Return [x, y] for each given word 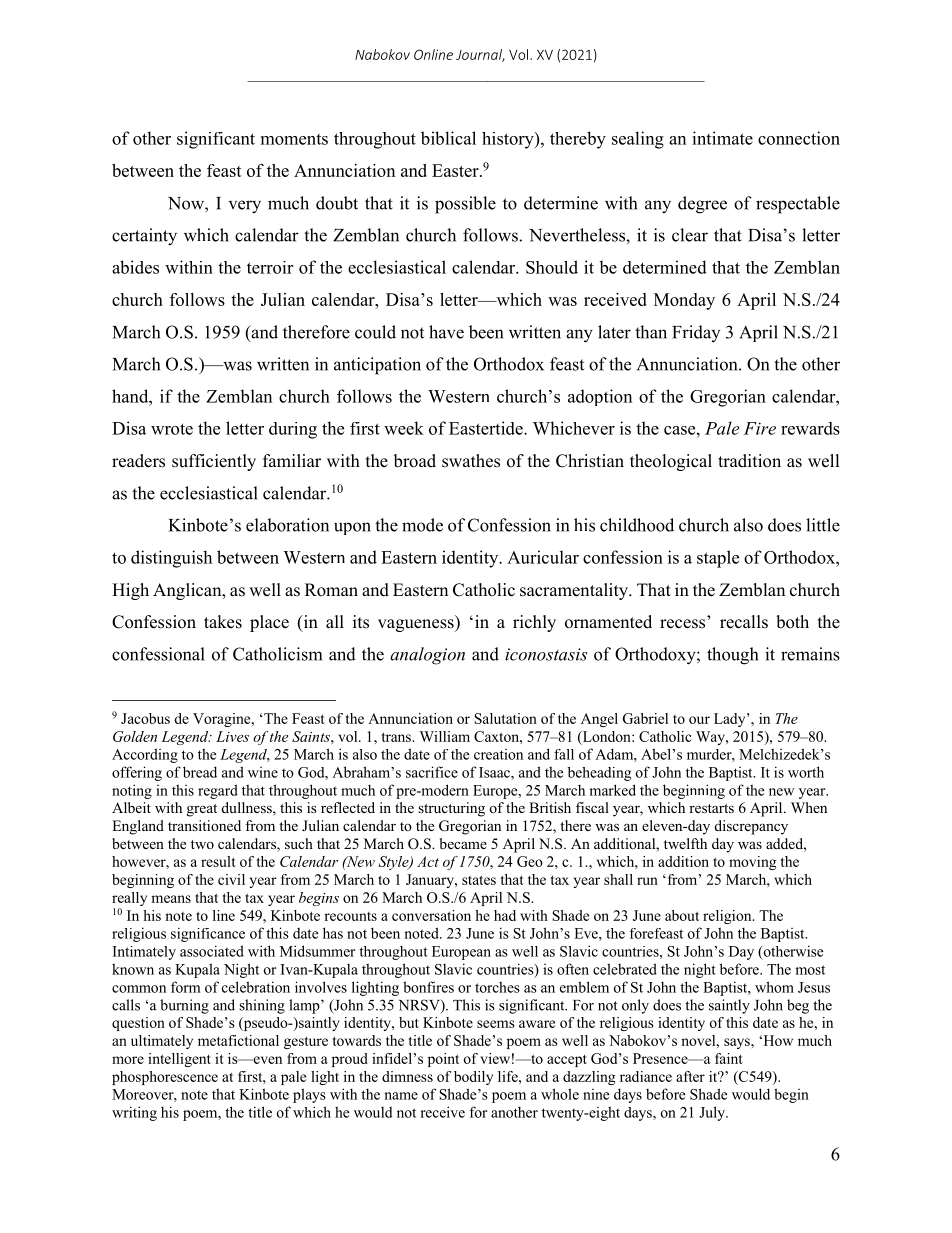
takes [223, 622]
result [218, 861]
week [404, 428]
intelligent [179, 1060]
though [732, 656]
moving [752, 863]
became [463, 843]
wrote [172, 429]
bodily [473, 1078]
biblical [448, 138]
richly [534, 623]
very [245, 207]
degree [702, 205]
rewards [810, 428]
